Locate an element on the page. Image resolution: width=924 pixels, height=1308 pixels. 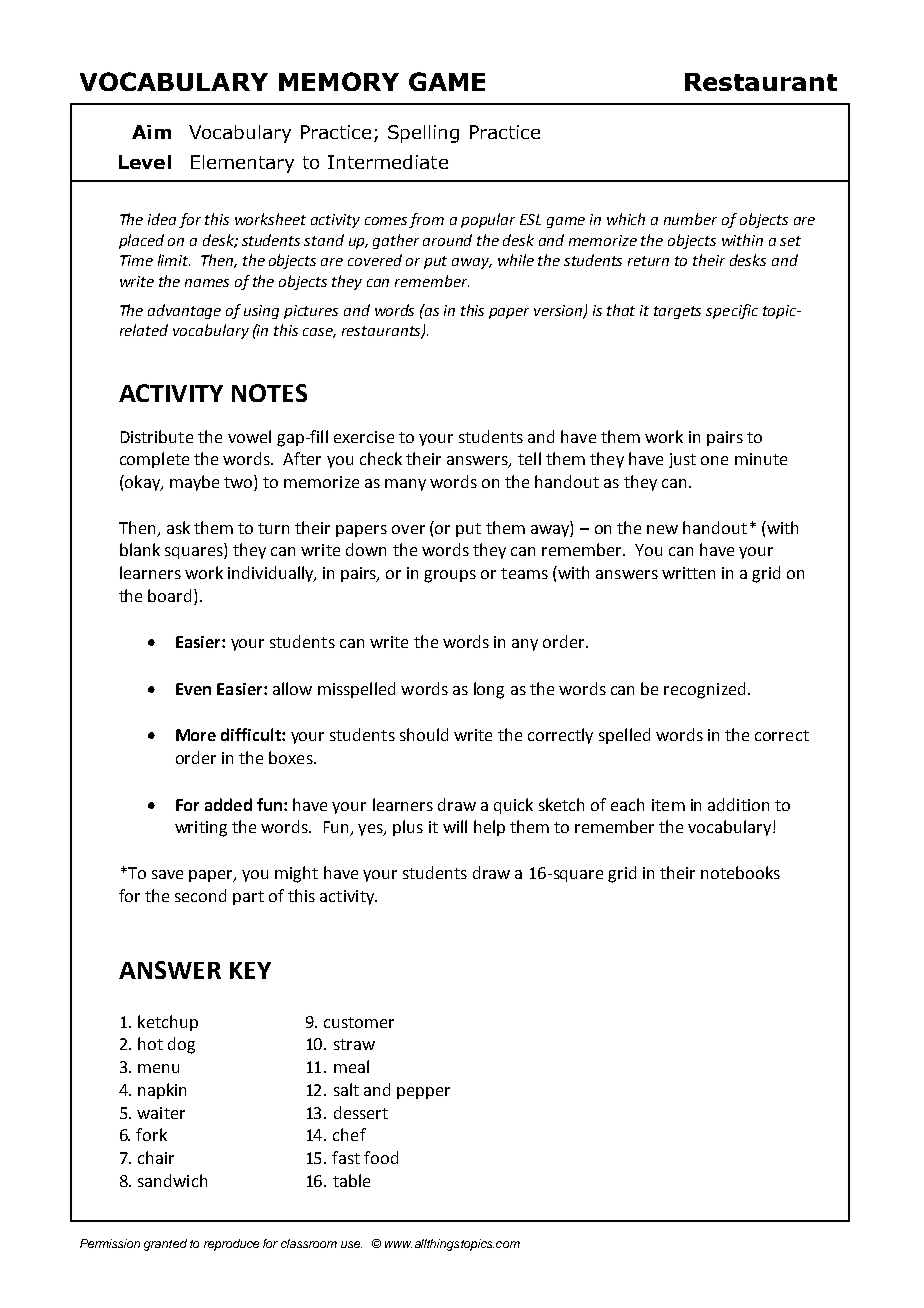
Aim is located at coordinates (151, 132).
